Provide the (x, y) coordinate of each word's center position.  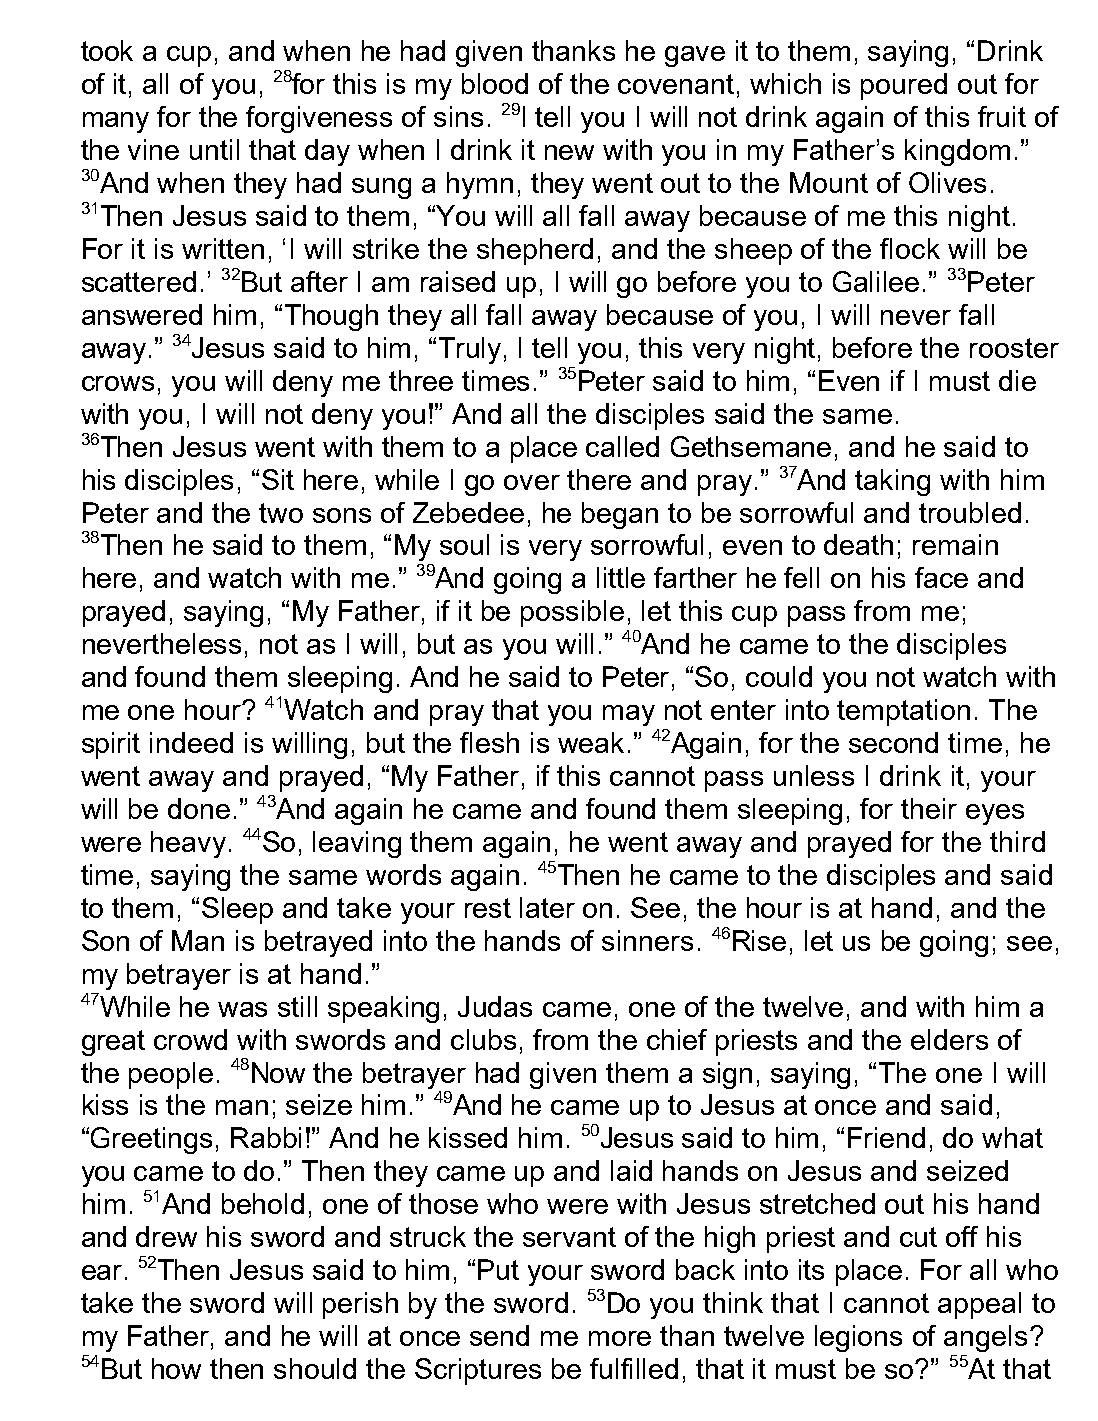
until (214, 149)
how (176, 1368)
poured (904, 86)
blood (495, 83)
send (499, 1335)
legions (858, 1338)
